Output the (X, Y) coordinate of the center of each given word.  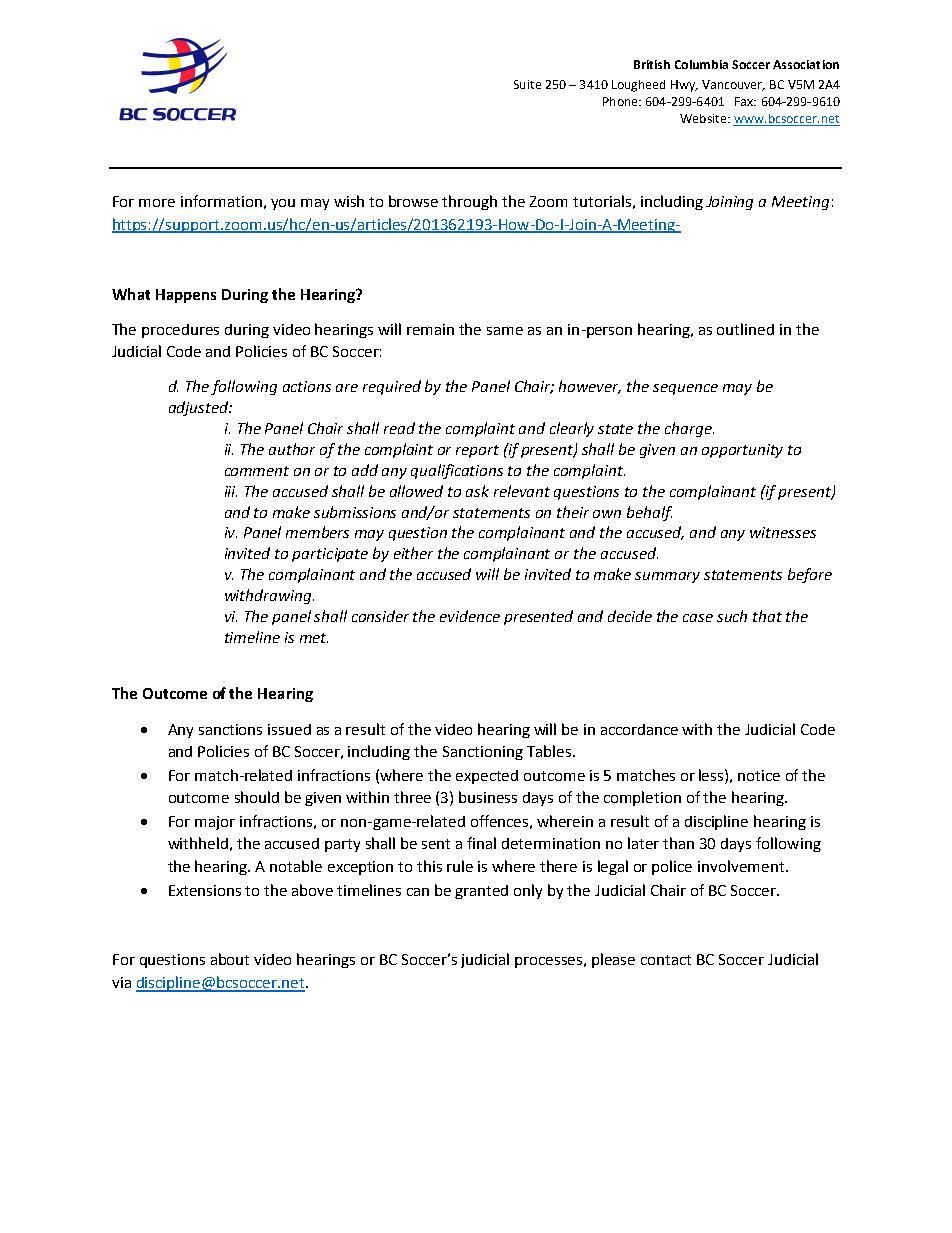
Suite (527, 84)
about (230, 959)
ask (477, 491)
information (221, 201)
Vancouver (733, 85)
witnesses (783, 532)
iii (231, 491)
